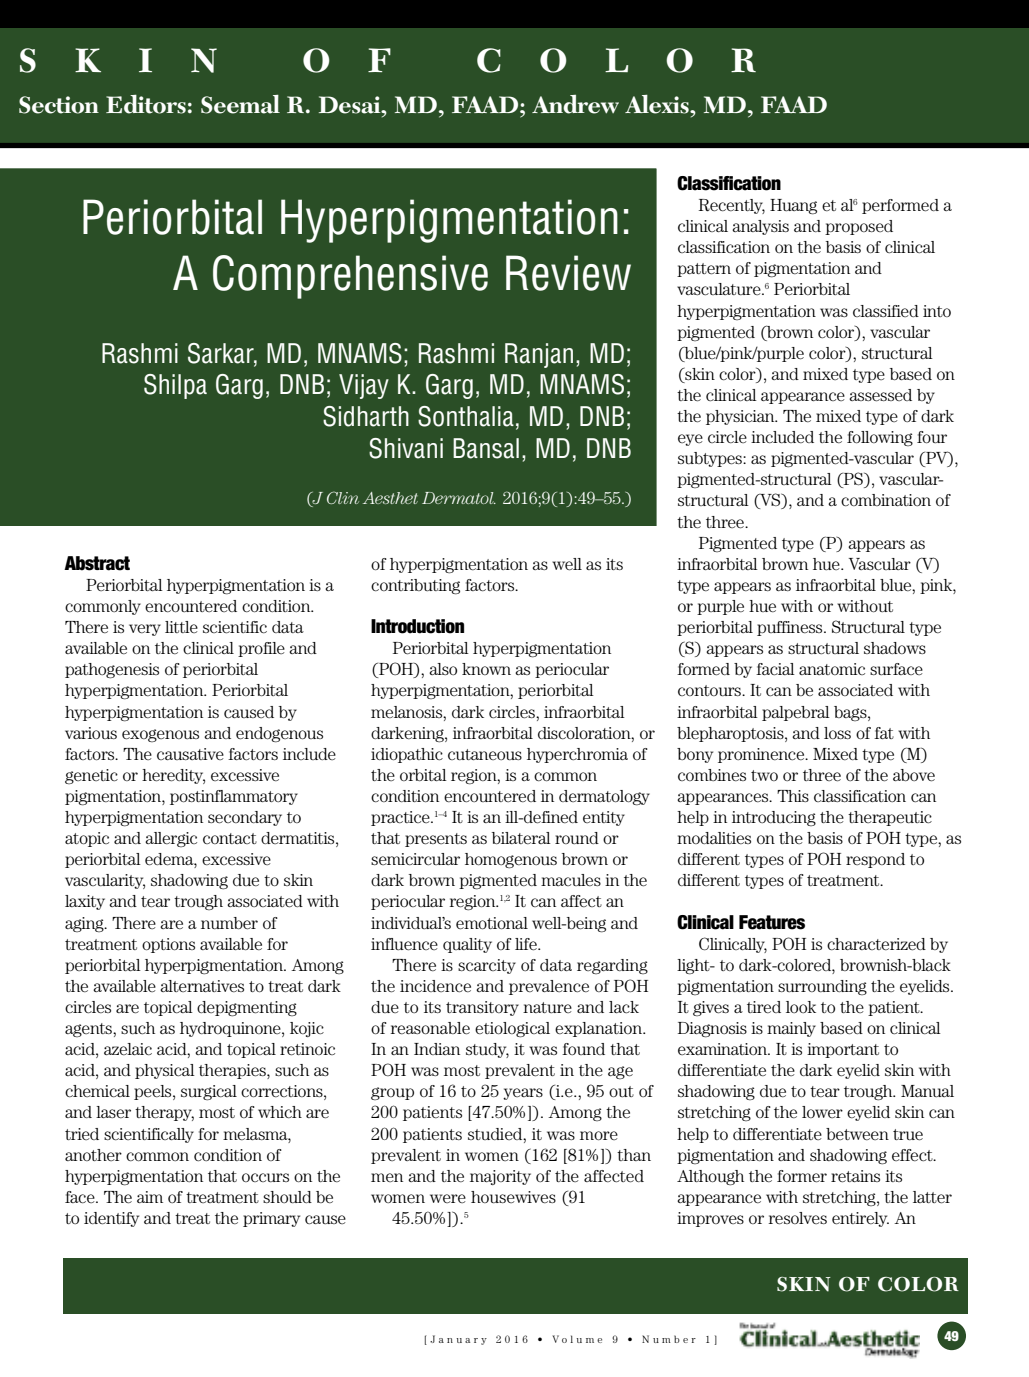  What do you see at coordinates (486, 448) in the page?
I see `Bansal` at bounding box center [486, 448].
